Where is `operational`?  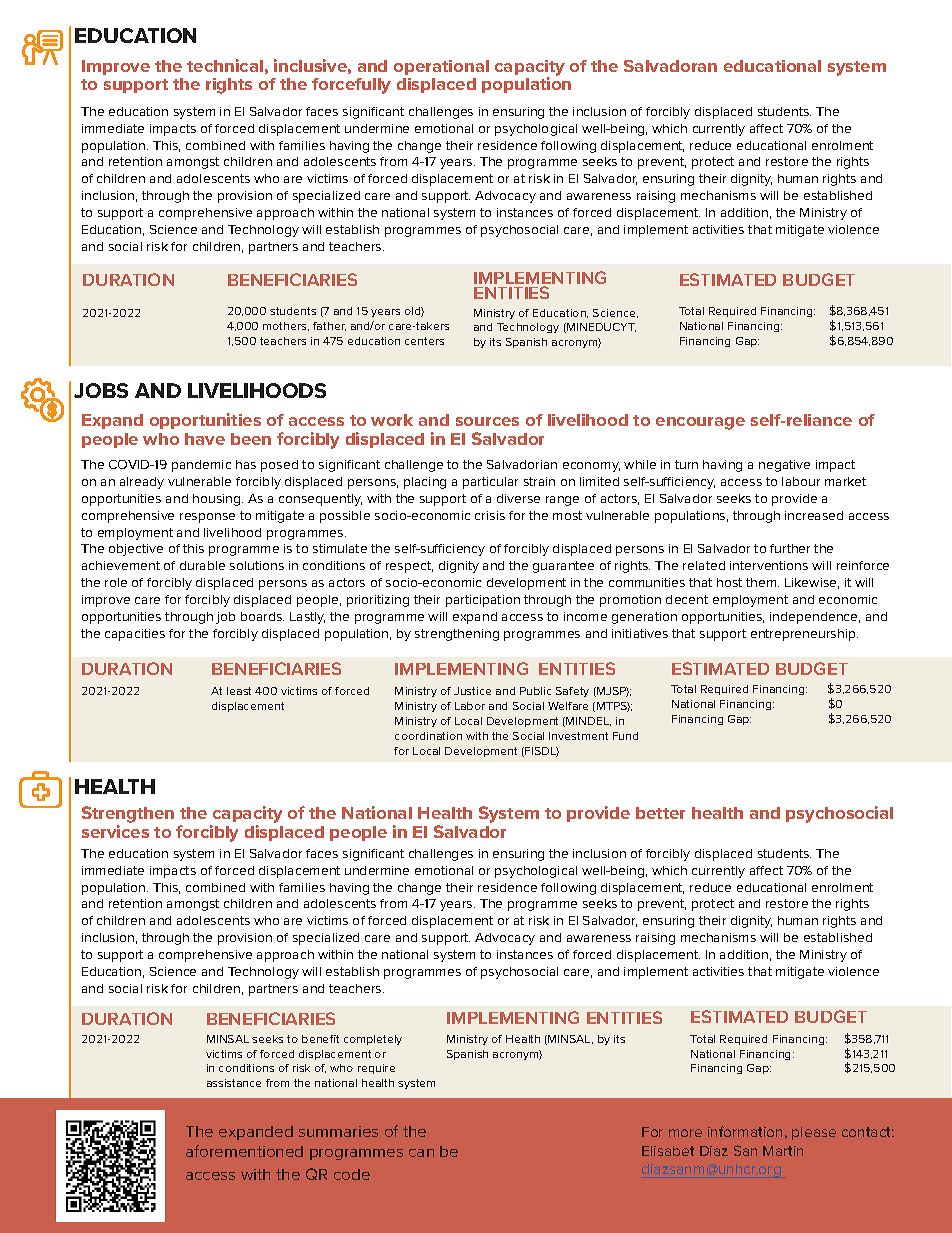
operational is located at coordinates (441, 67).
